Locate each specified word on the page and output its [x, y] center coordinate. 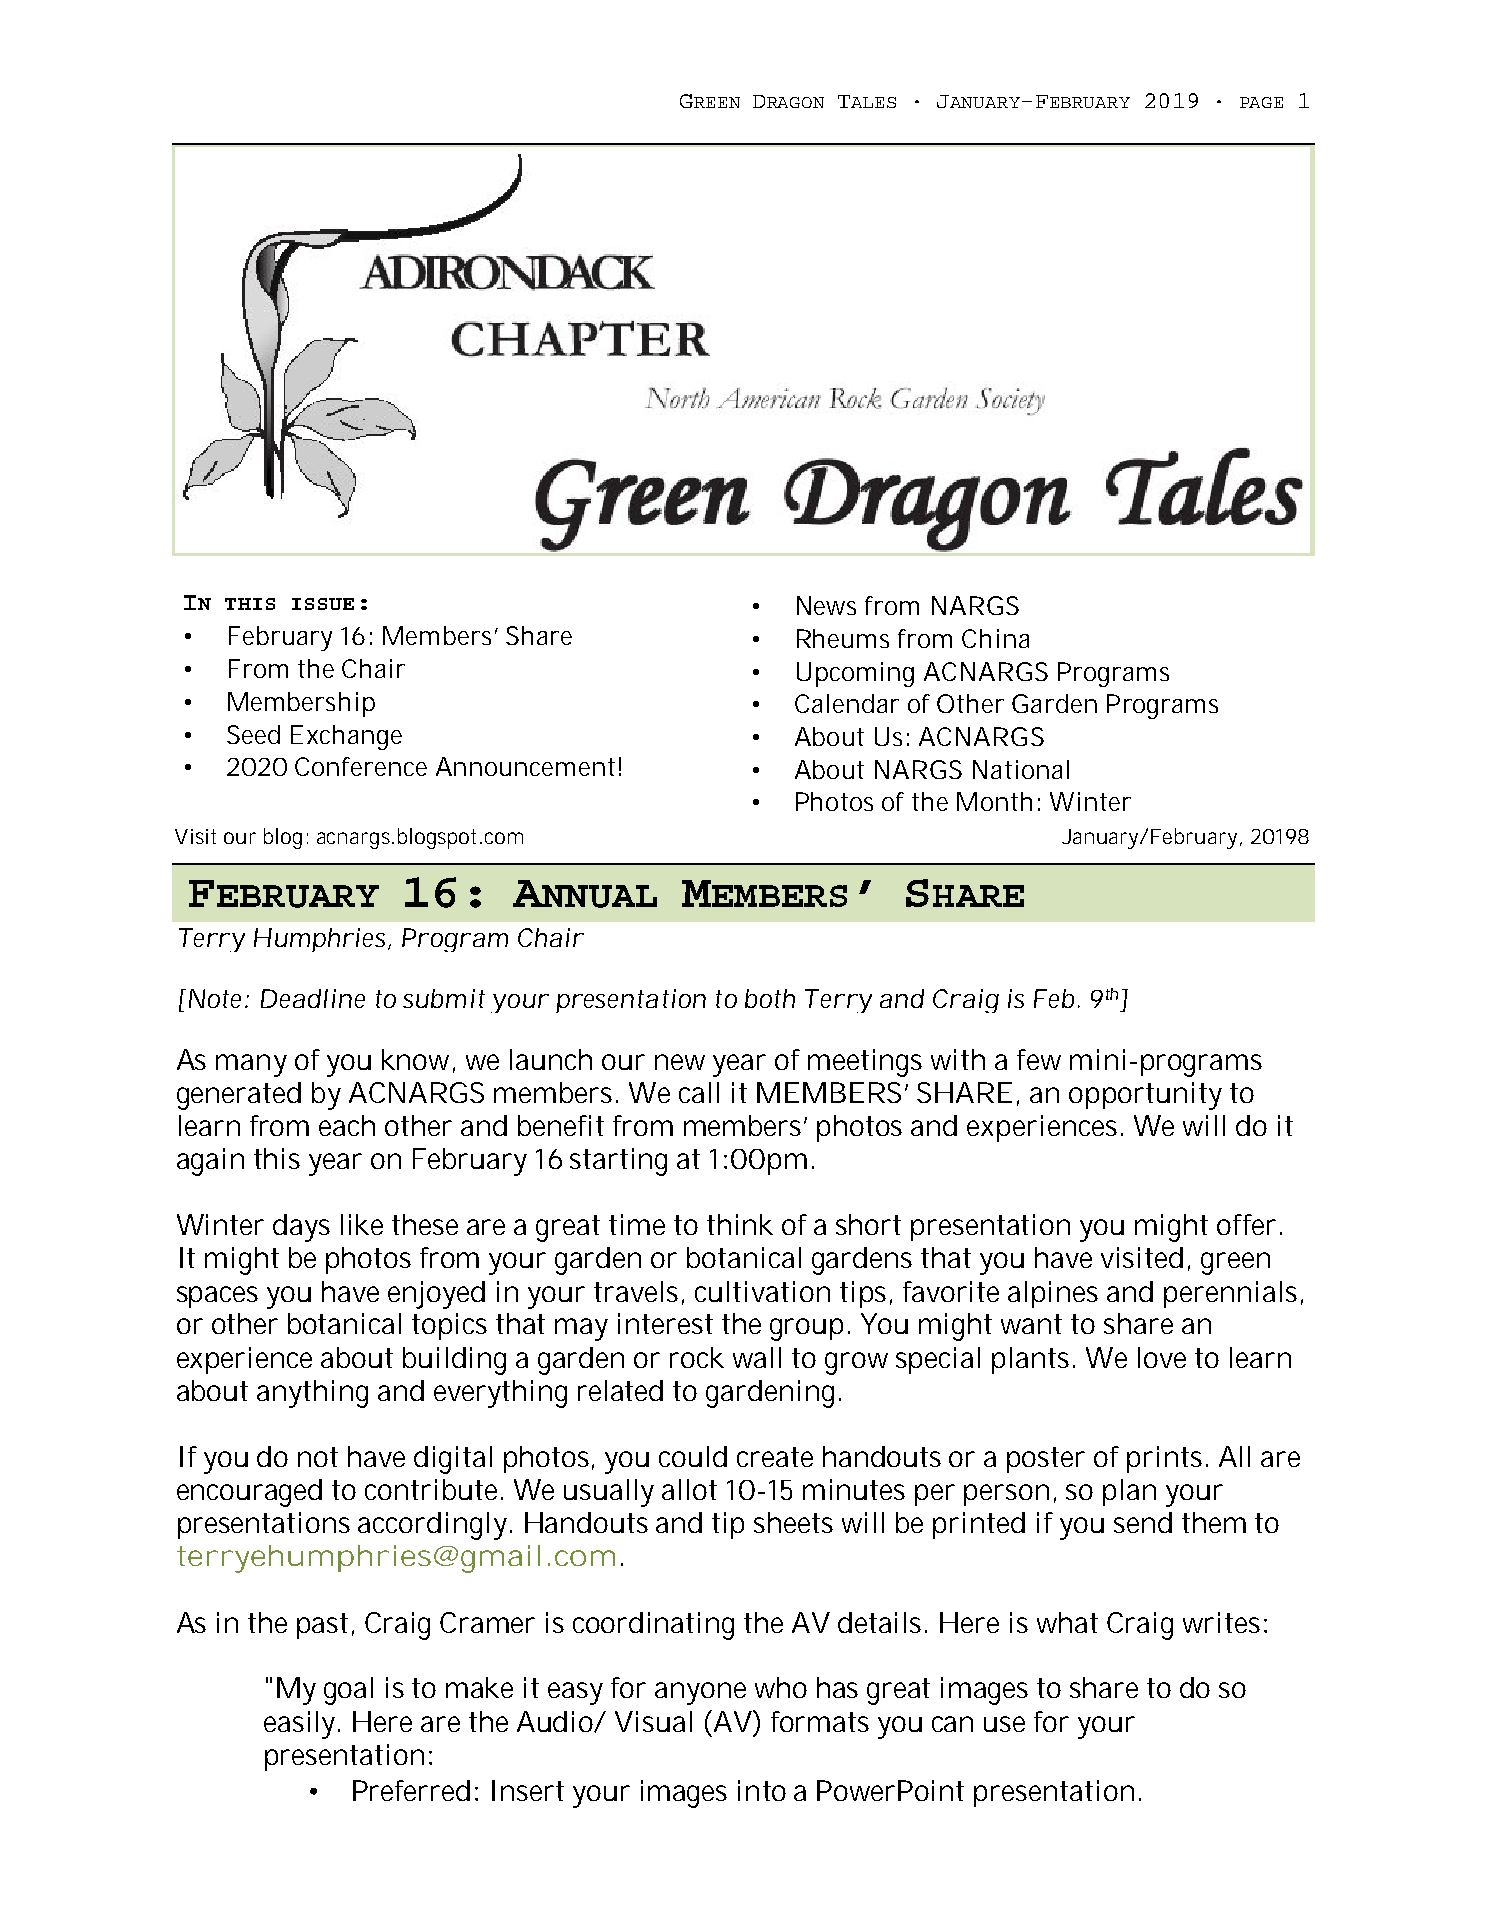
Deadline [313, 998]
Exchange [346, 737]
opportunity [1145, 1096]
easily [299, 1725]
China [995, 638]
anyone [700, 1693]
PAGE [1261, 102]
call [699, 1092]
